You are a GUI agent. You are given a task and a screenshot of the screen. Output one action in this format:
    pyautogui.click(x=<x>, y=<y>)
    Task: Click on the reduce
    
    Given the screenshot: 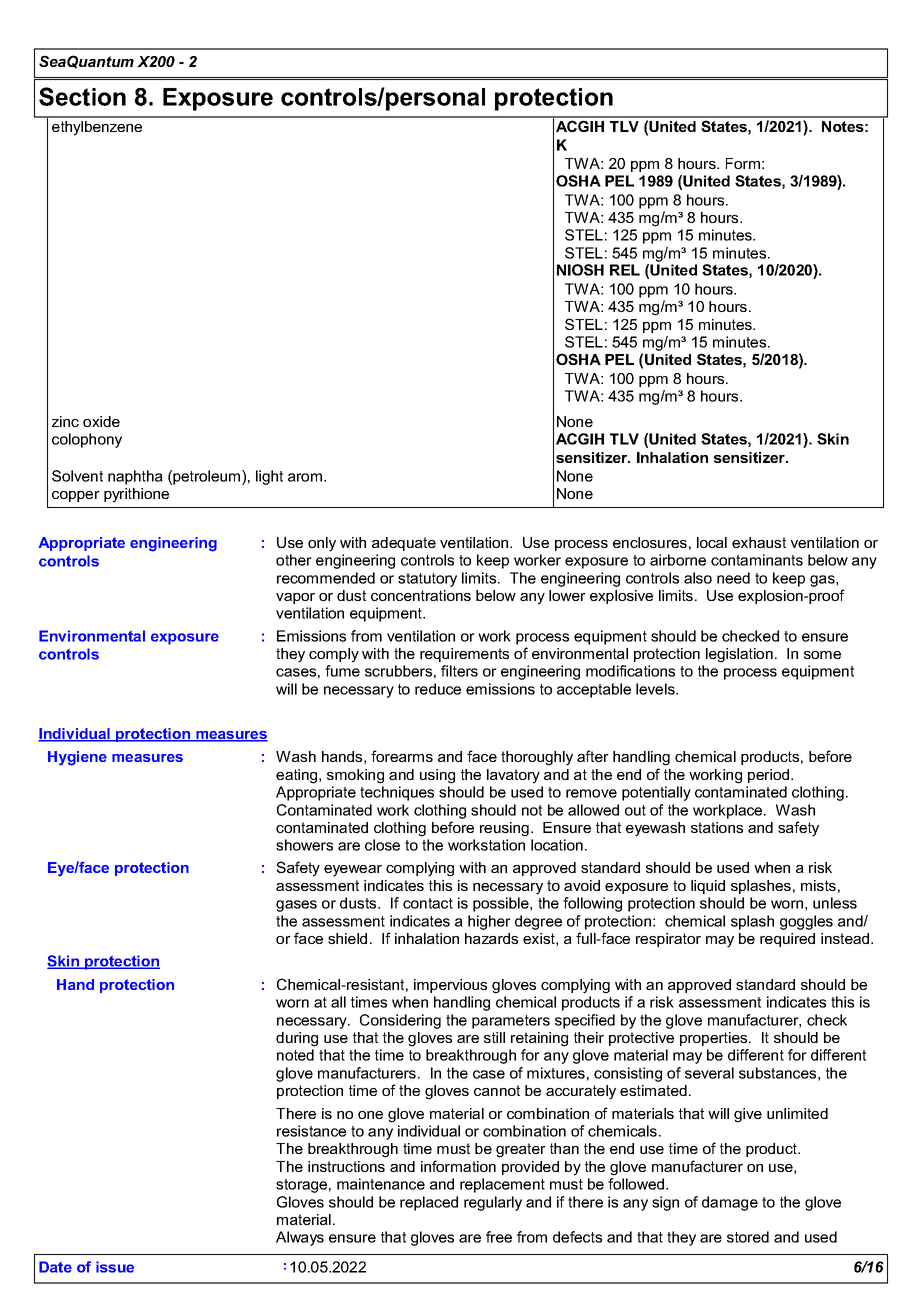 What is the action you would take?
    pyautogui.click(x=438, y=689)
